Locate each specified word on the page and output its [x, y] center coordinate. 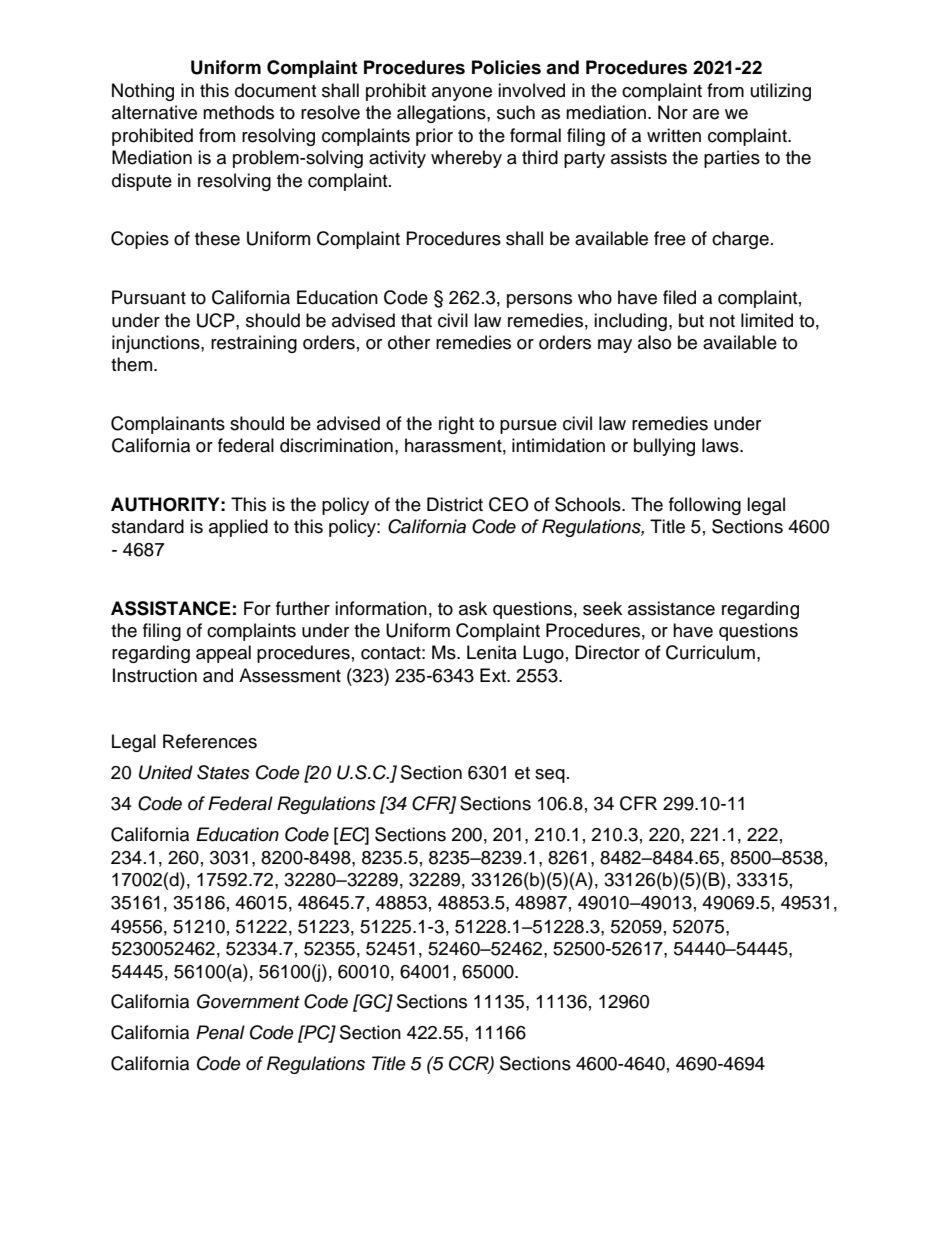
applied [238, 528]
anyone [462, 94]
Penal [220, 1032]
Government [248, 1001]
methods [238, 112]
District [455, 504]
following [705, 506]
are [706, 114]
